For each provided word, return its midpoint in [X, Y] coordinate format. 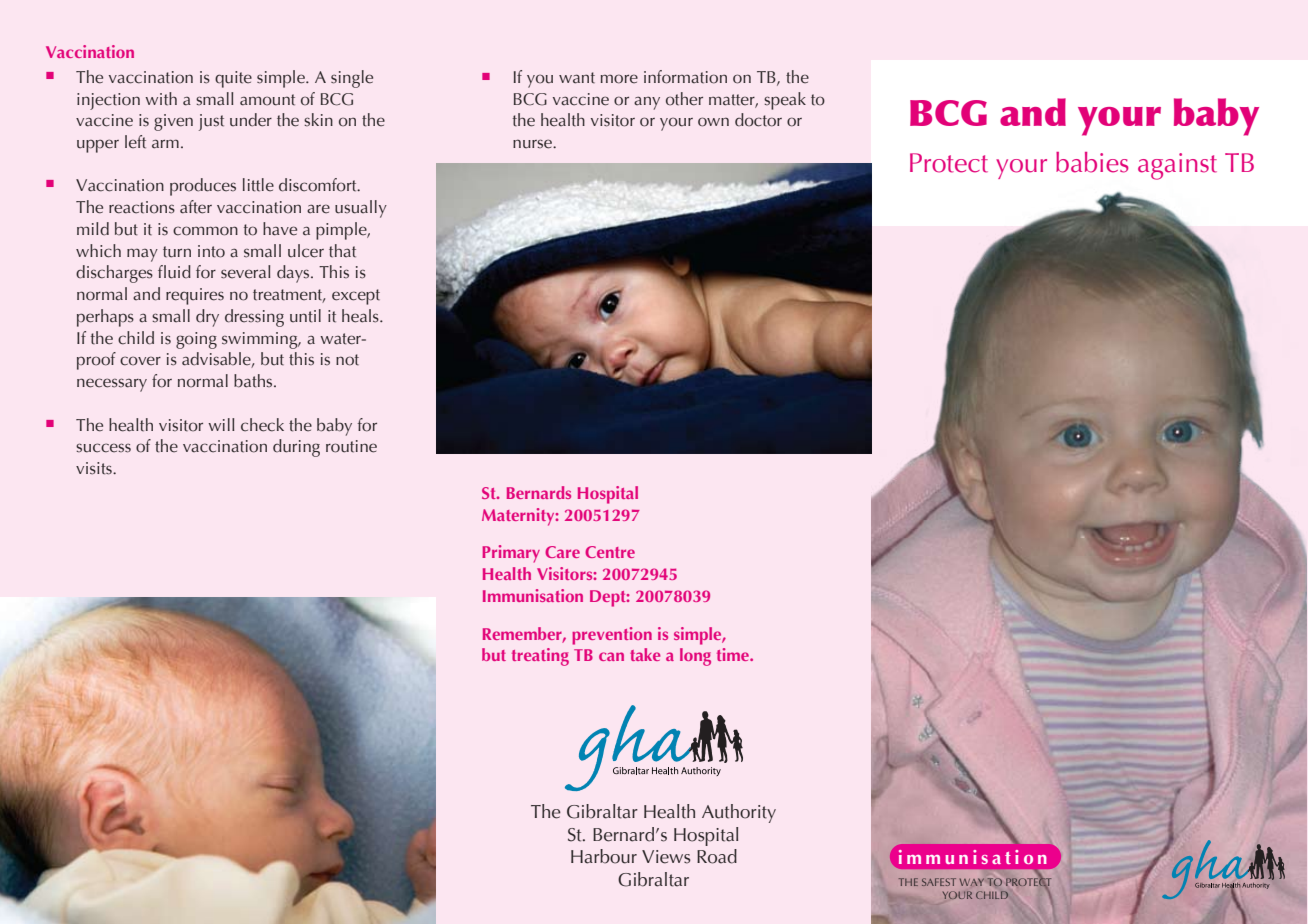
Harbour [604, 856]
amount [267, 100]
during [296, 448]
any [647, 103]
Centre [610, 552]
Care [562, 552]
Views [666, 857]
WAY [972, 882]
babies [1092, 162]
